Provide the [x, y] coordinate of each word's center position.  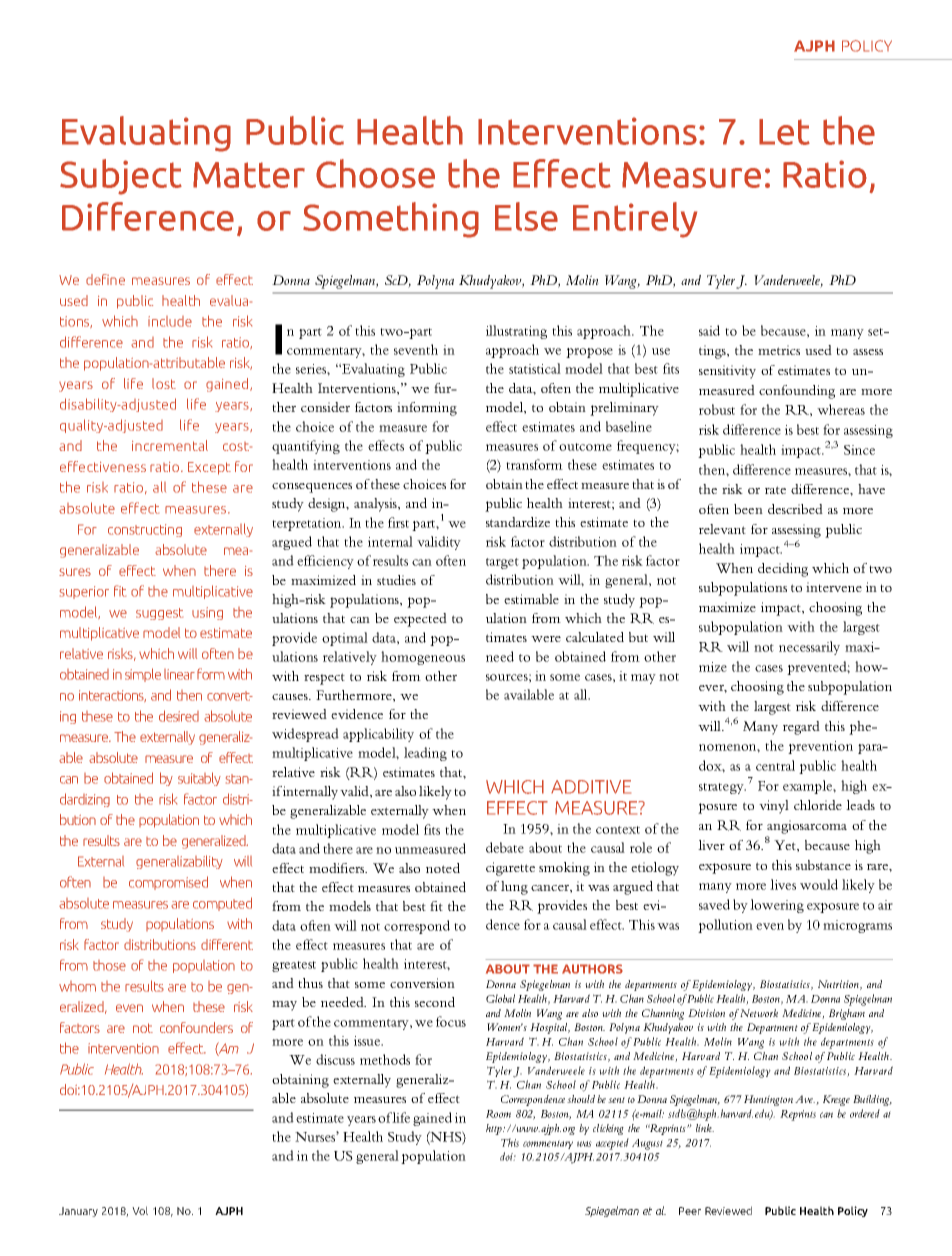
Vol [140, 1210]
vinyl [774, 807]
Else [526, 216]
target [502, 563]
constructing [145, 530]
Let [784, 132]
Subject [121, 177]
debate [505, 847]
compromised [168, 883]
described [795, 509]
